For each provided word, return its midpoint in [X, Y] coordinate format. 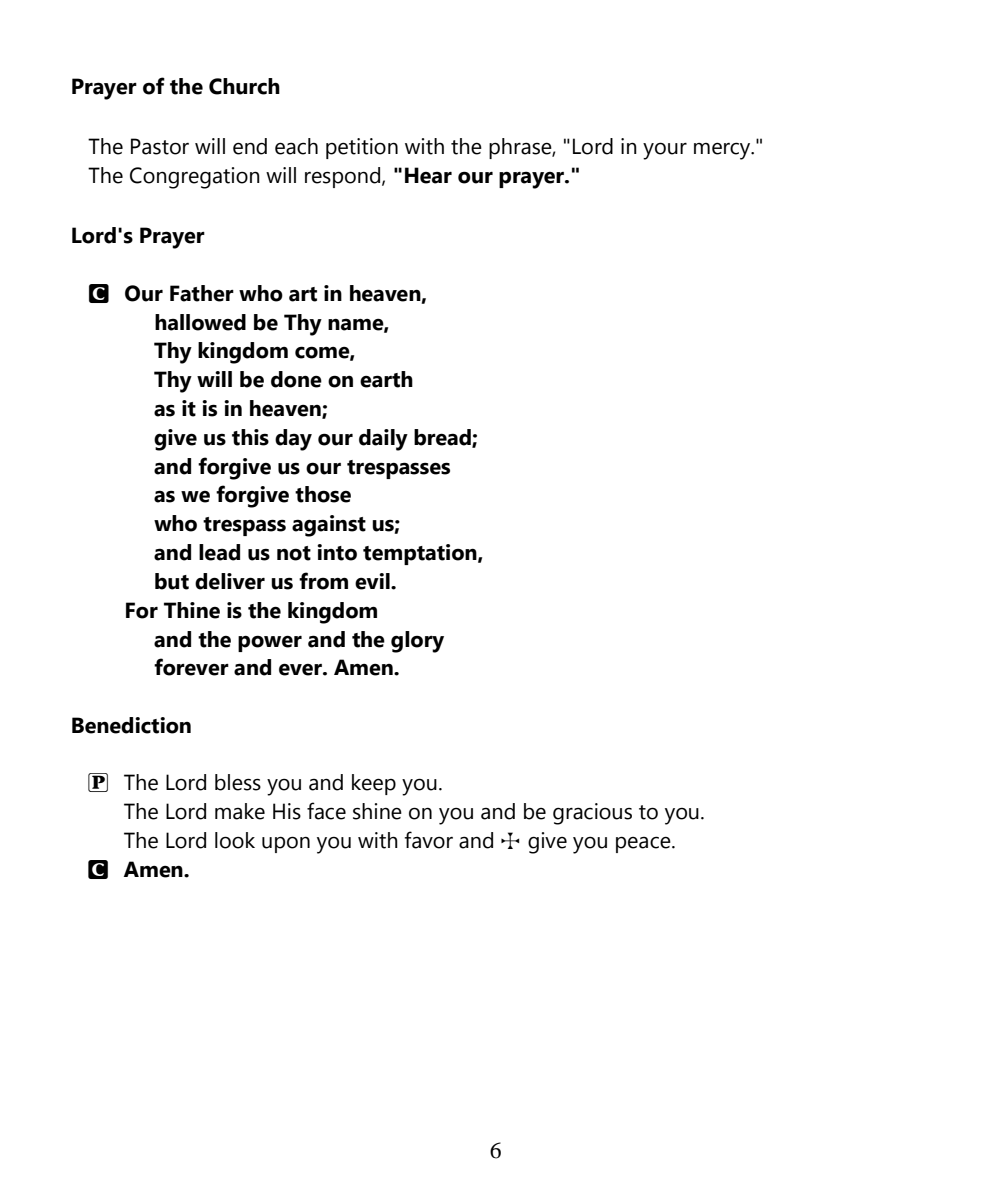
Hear [428, 175]
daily [383, 440]
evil [373, 581]
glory [417, 642]
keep [374, 784]
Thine [192, 610]
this [250, 437]
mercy [723, 151]
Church [244, 86]
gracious [592, 814]
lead [219, 552]
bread [443, 438]
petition [362, 148]
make [240, 811]
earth [386, 379]
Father [202, 293]
